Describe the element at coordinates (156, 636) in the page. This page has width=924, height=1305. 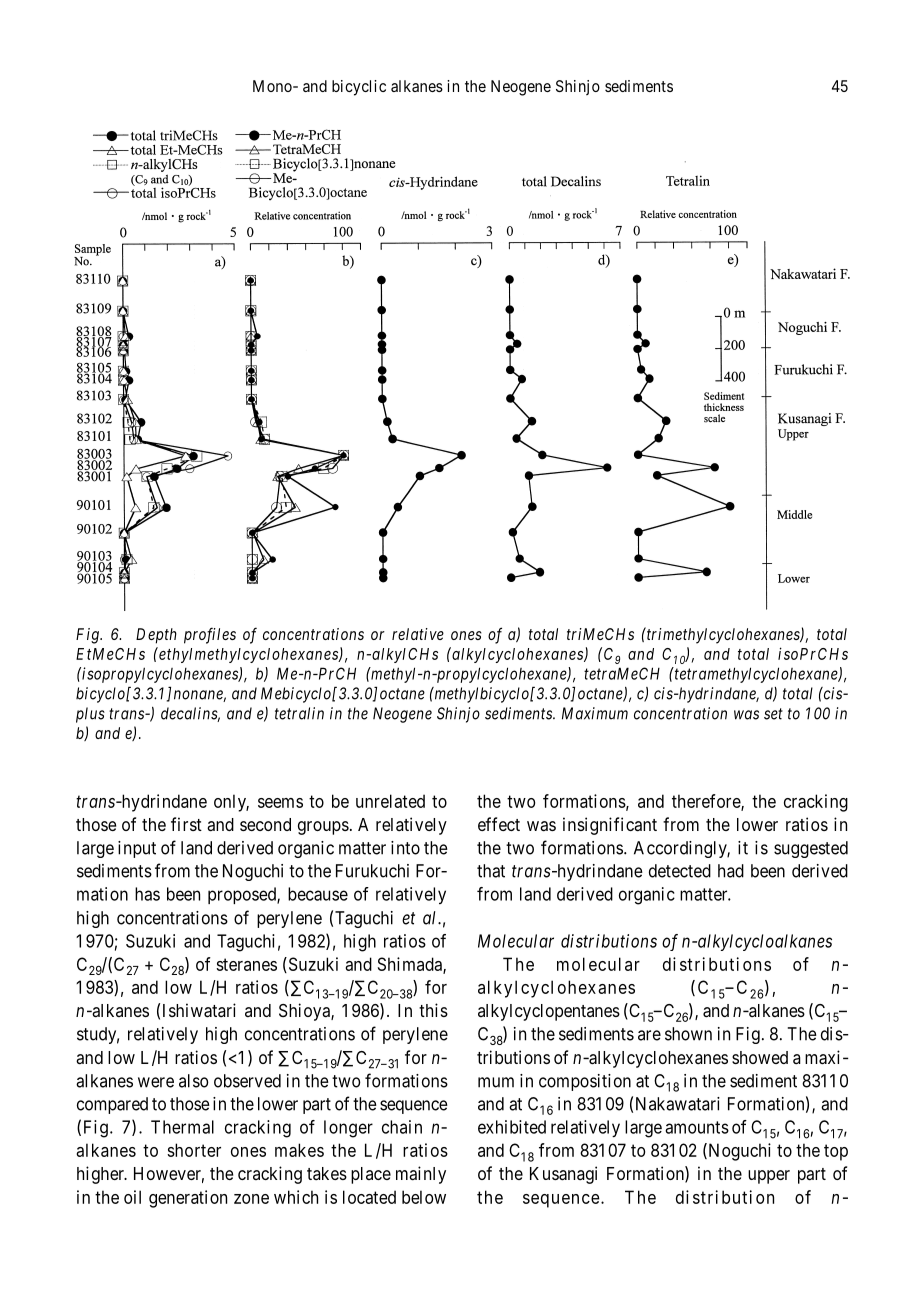
I see `Depth` at that location.
